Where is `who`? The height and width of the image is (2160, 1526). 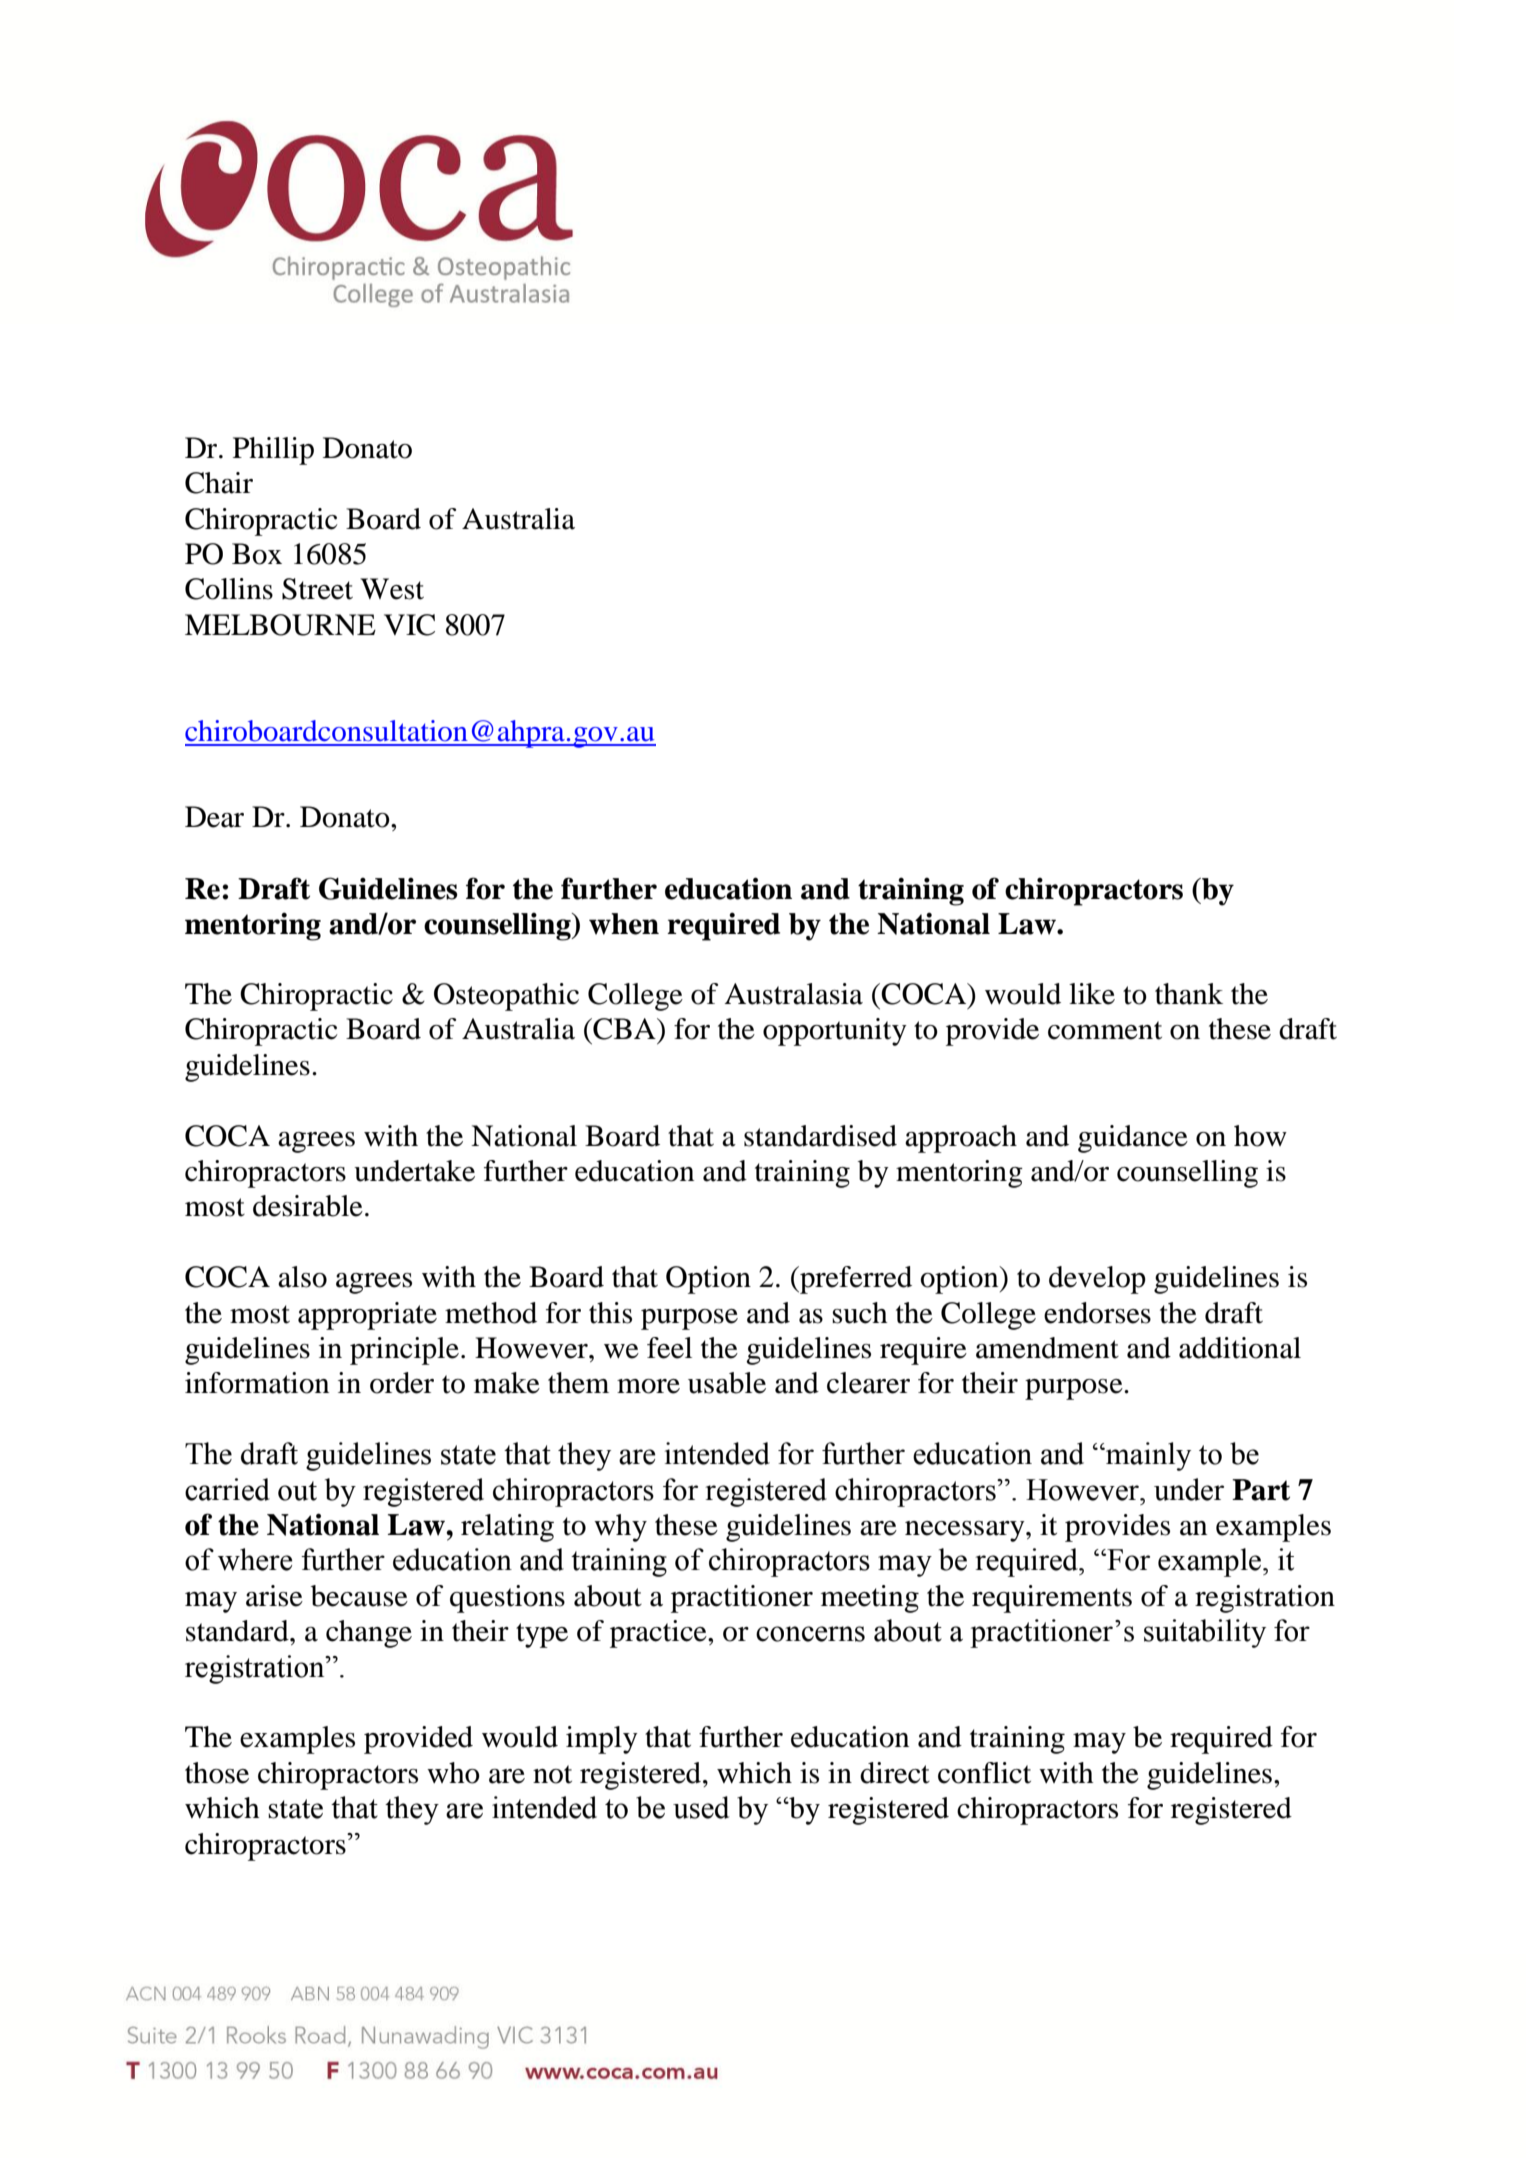 who is located at coordinates (453, 1773).
